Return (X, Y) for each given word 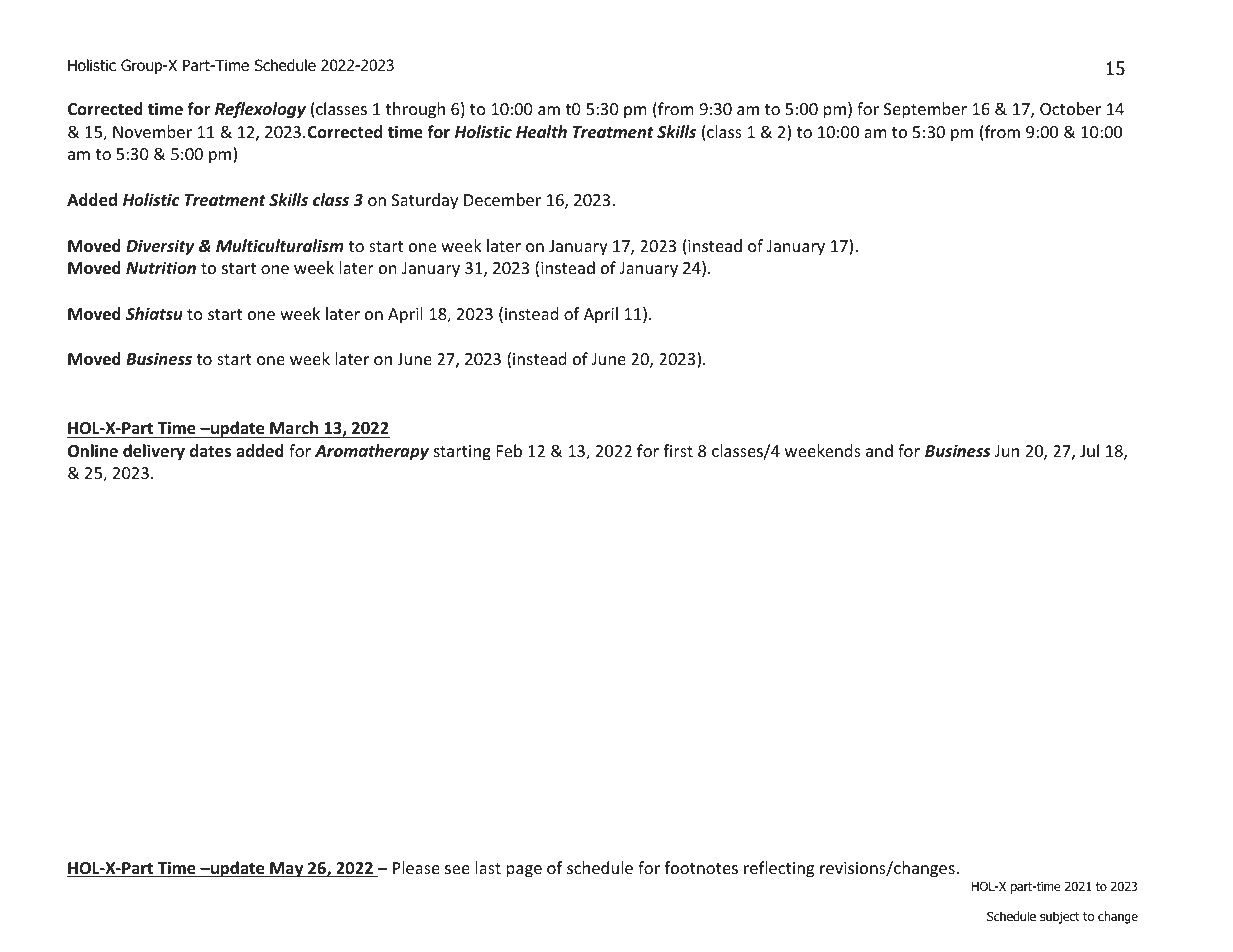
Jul (1089, 450)
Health (541, 132)
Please (416, 867)
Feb (509, 450)
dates (210, 451)
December (502, 199)
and (879, 450)
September (925, 110)
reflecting (779, 869)
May (287, 870)
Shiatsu (154, 314)
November (152, 131)
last (488, 867)
